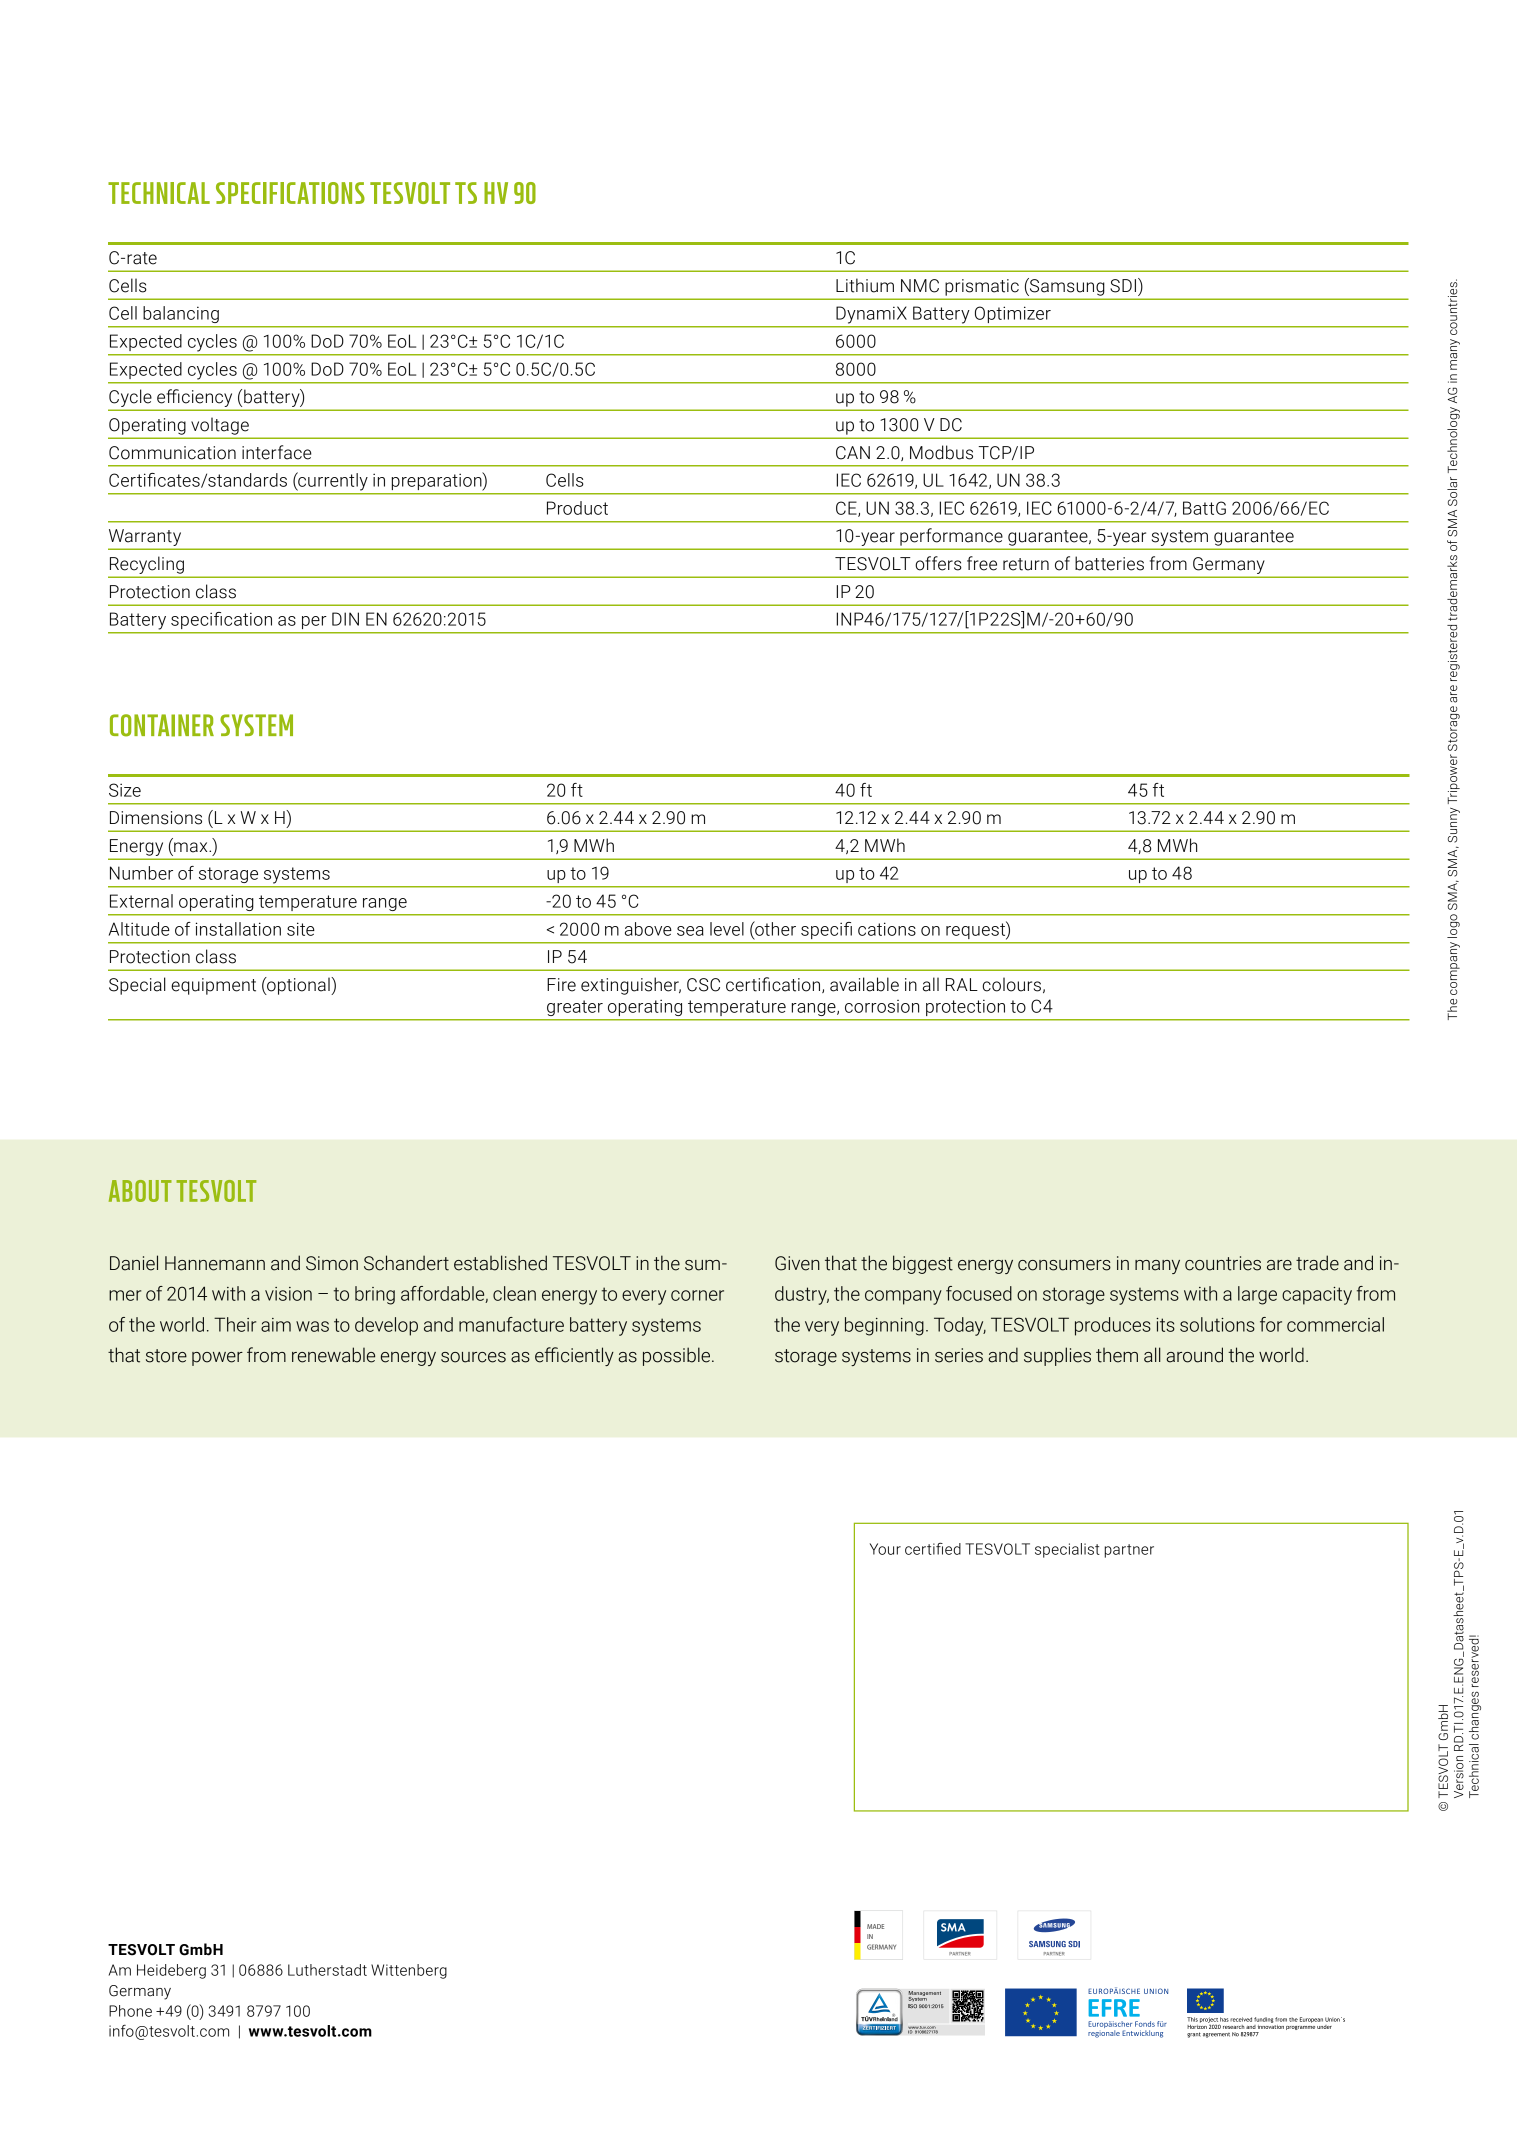 This screenshot has width=1517, height=2145. What do you see at coordinates (409, 1971) in the screenshot?
I see `Wittenberg` at bounding box center [409, 1971].
